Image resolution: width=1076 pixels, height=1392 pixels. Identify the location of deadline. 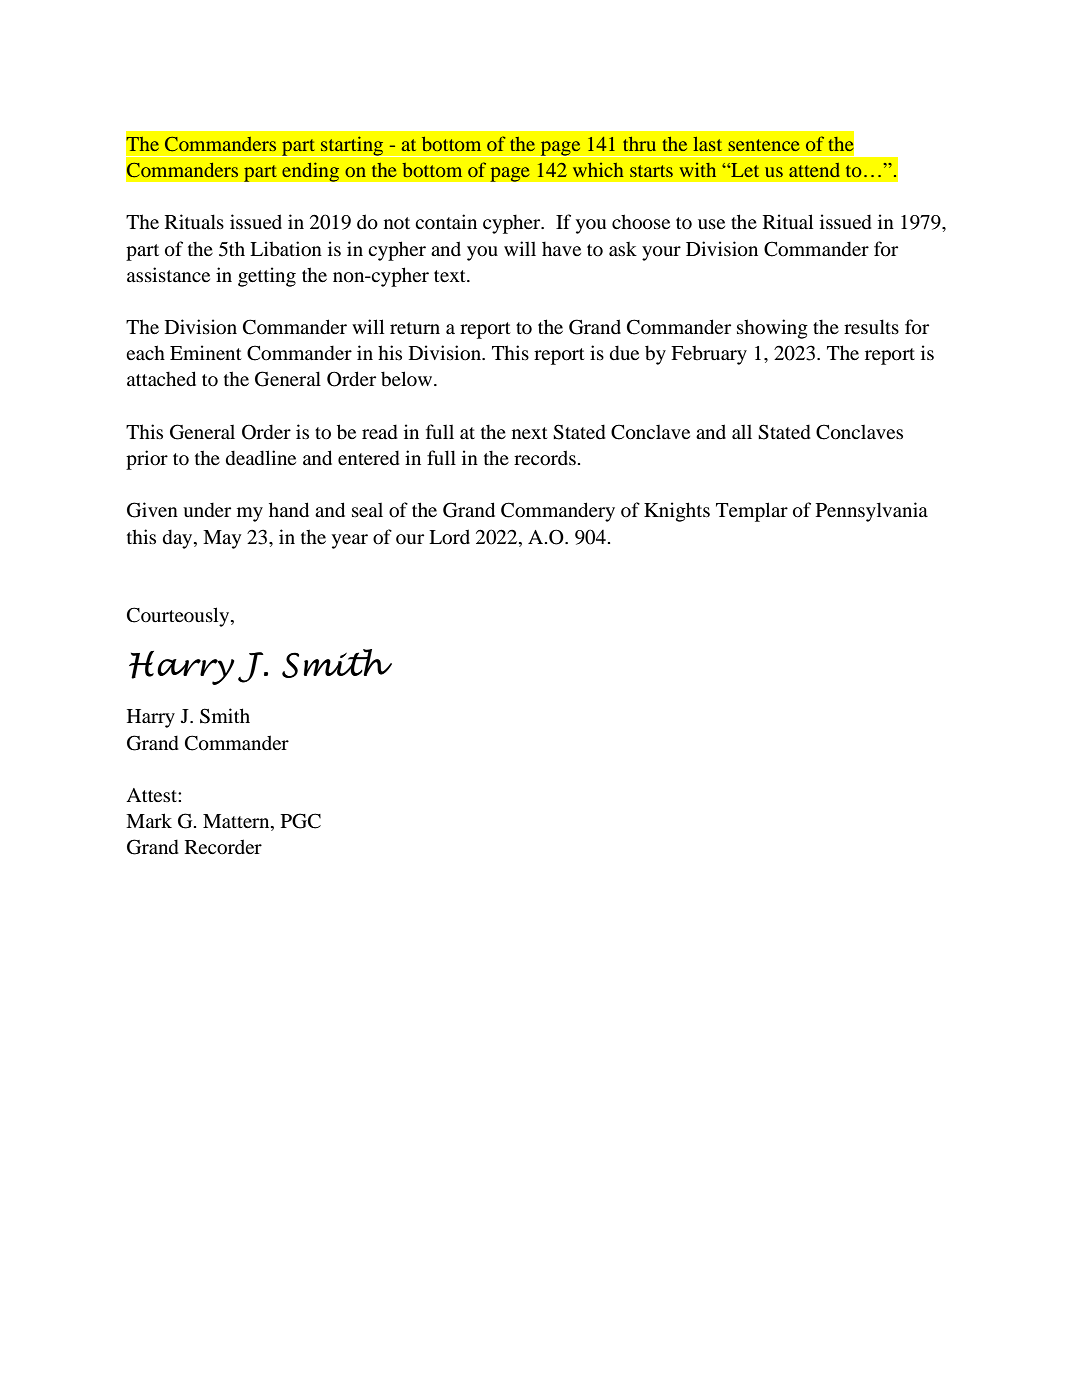
(261, 458).
